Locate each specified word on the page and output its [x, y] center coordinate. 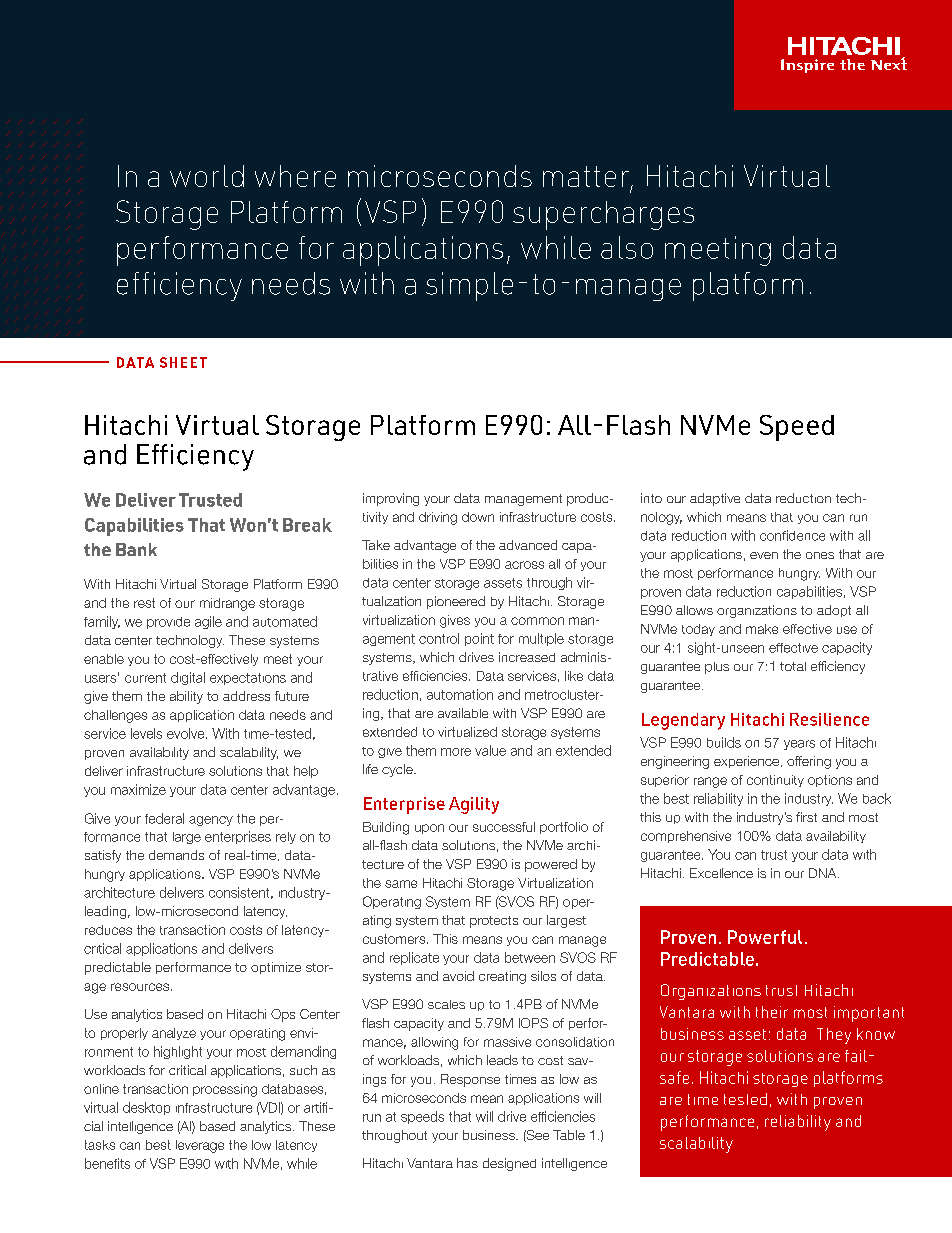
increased [527, 657]
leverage [200, 1146]
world [207, 176]
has [467, 1163]
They [834, 1036]
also [627, 247]
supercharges [603, 215]
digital [188, 678]
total [793, 666]
